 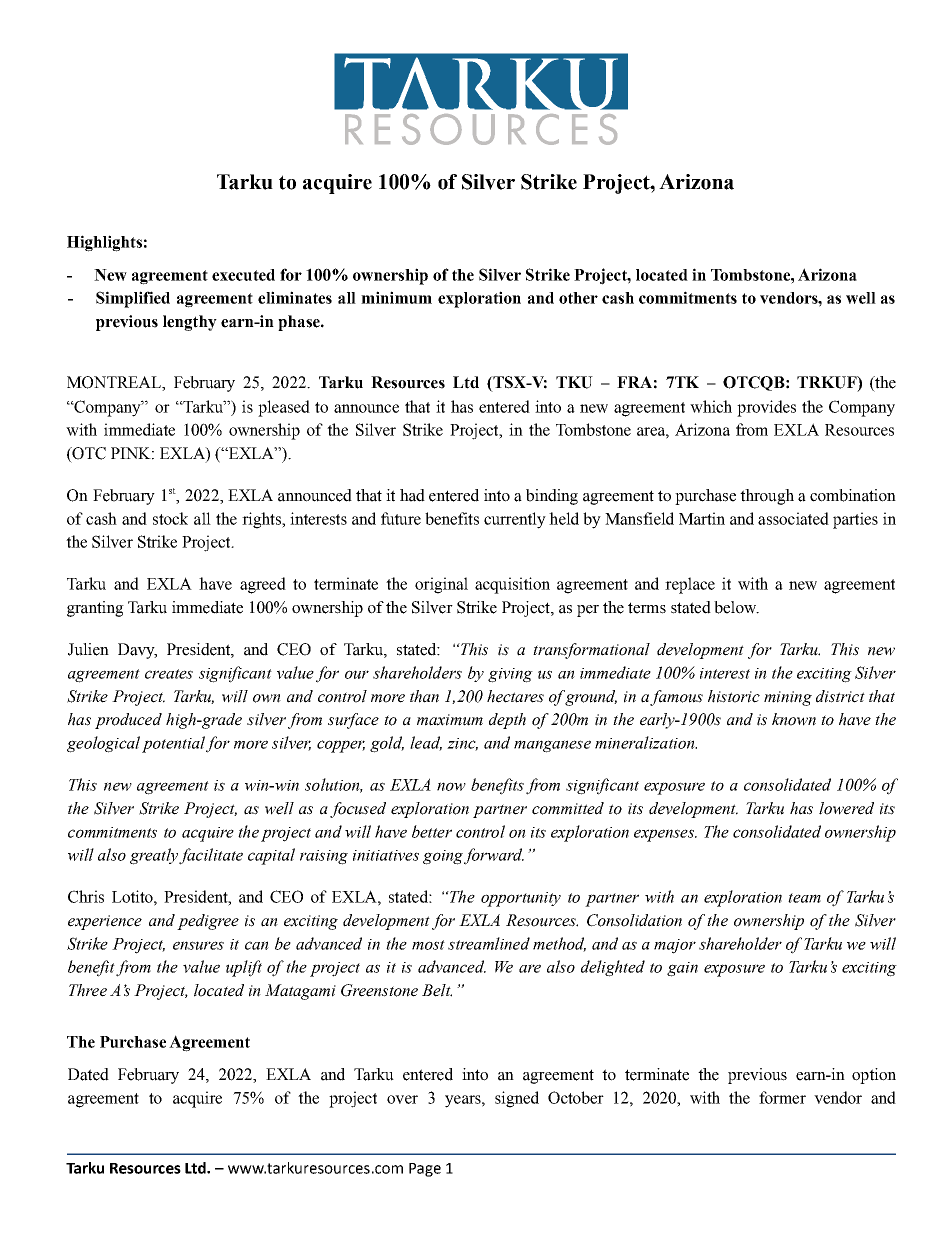 I want to click on provides, so click(x=766, y=408).
